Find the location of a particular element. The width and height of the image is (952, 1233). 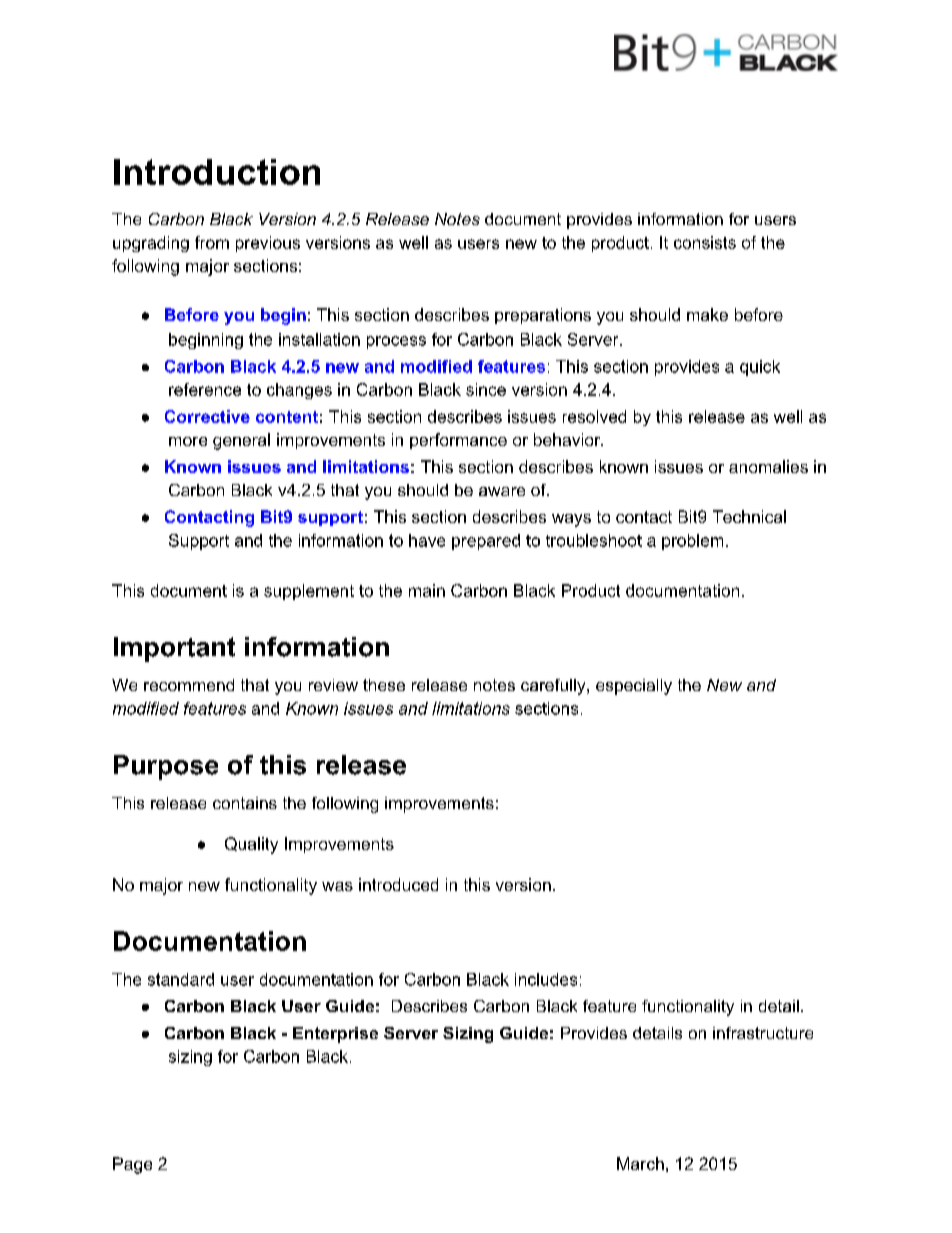

introduced is located at coordinates (398, 884).
